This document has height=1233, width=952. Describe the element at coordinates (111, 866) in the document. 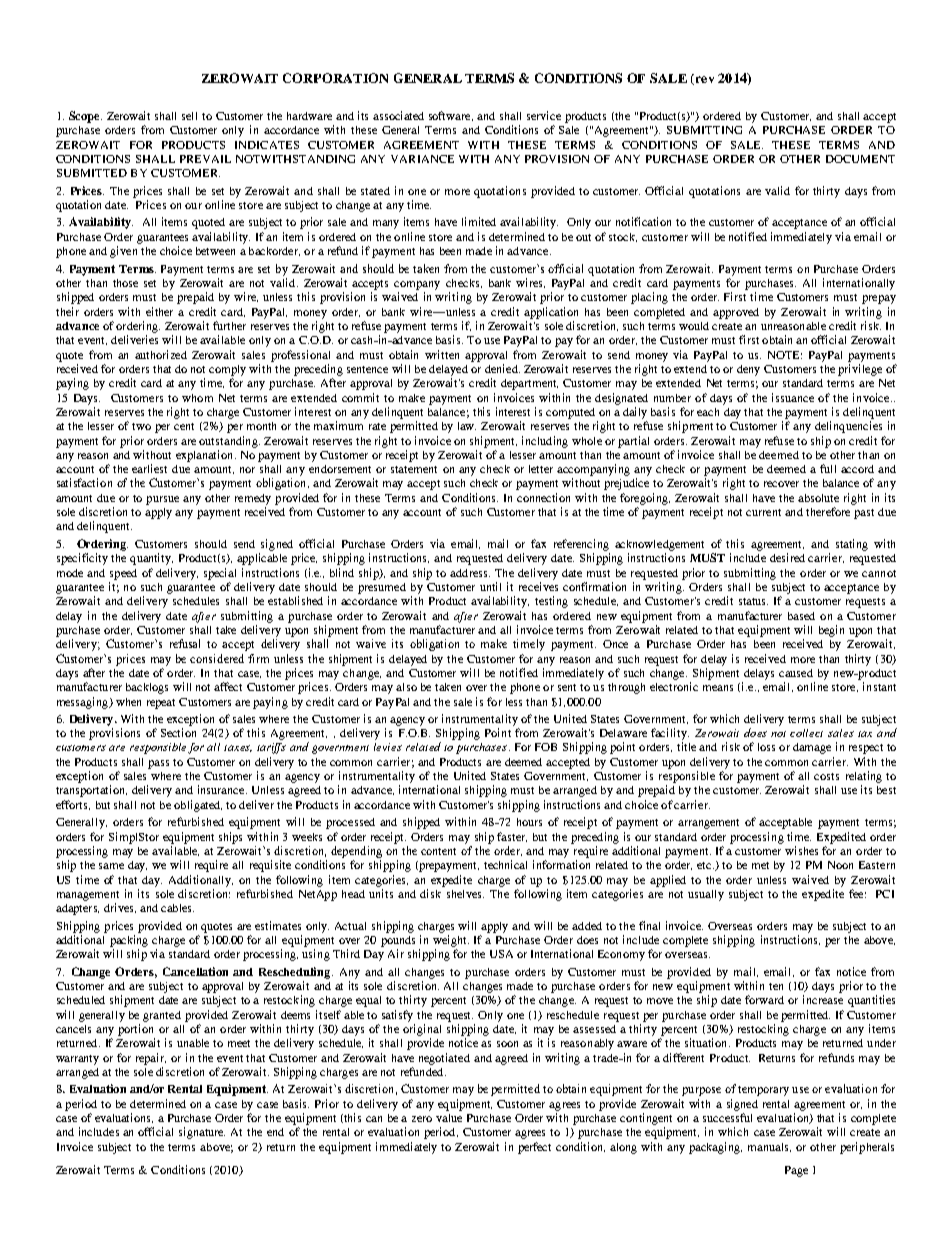

I see `same` at that location.
